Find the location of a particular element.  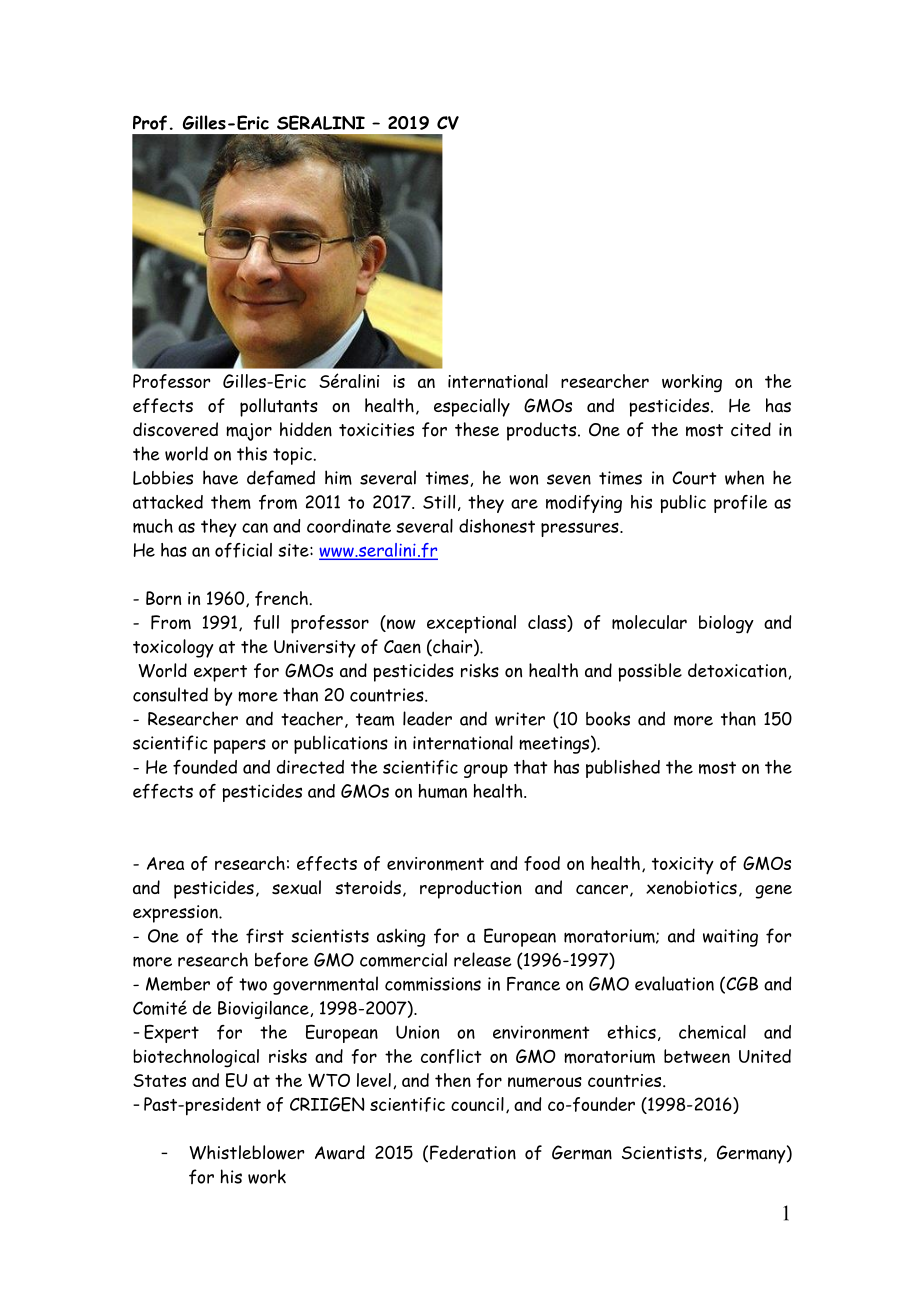

founded is located at coordinates (205, 767).
